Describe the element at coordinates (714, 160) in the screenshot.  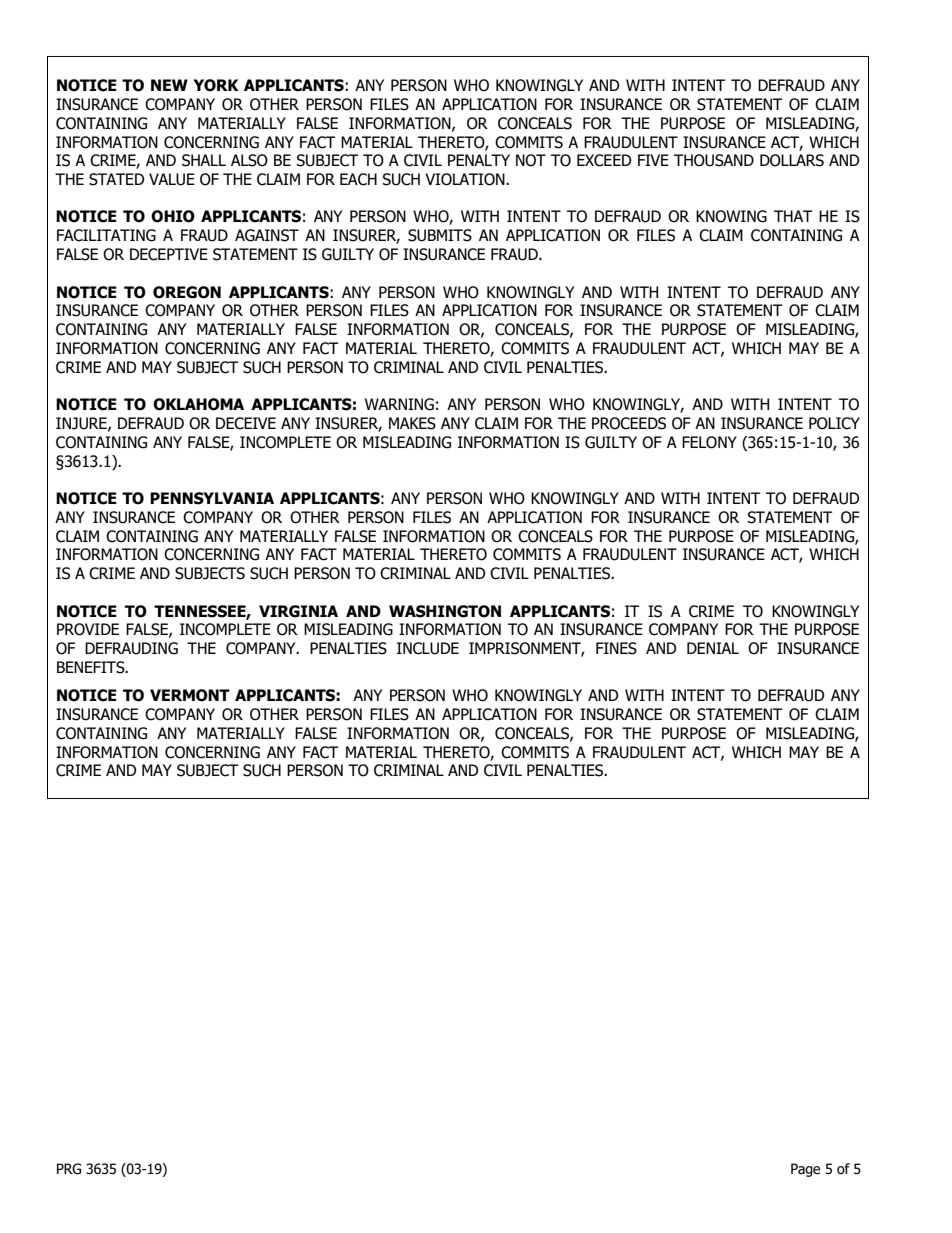
I see `THOUSAND` at that location.
